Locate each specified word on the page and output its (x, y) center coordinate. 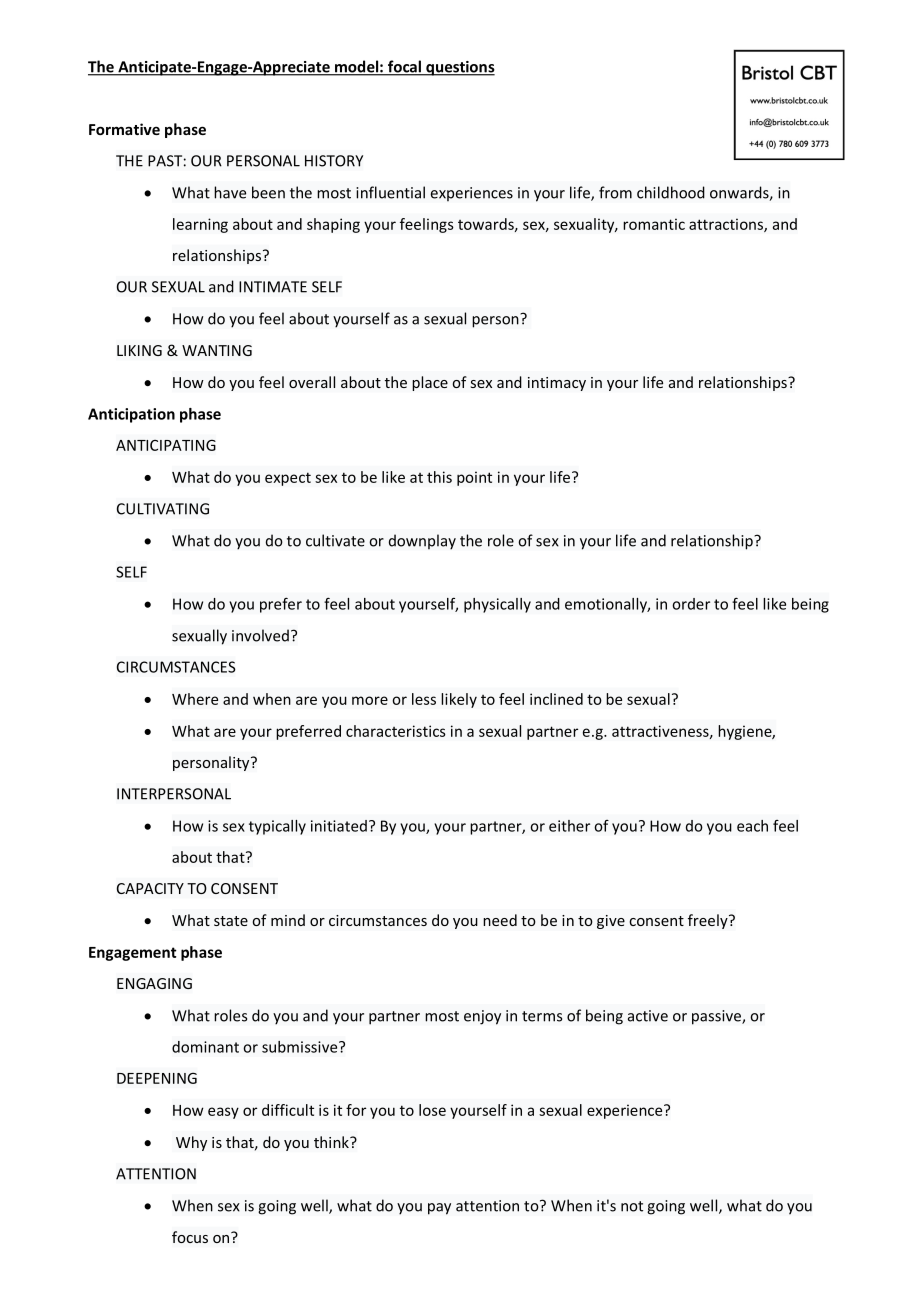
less (424, 699)
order (691, 604)
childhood (671, 192)
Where (195, 699)
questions (459, 68)
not (632, 1206)
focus (190, 1237)
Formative (124, 129)
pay (439, 1209)
